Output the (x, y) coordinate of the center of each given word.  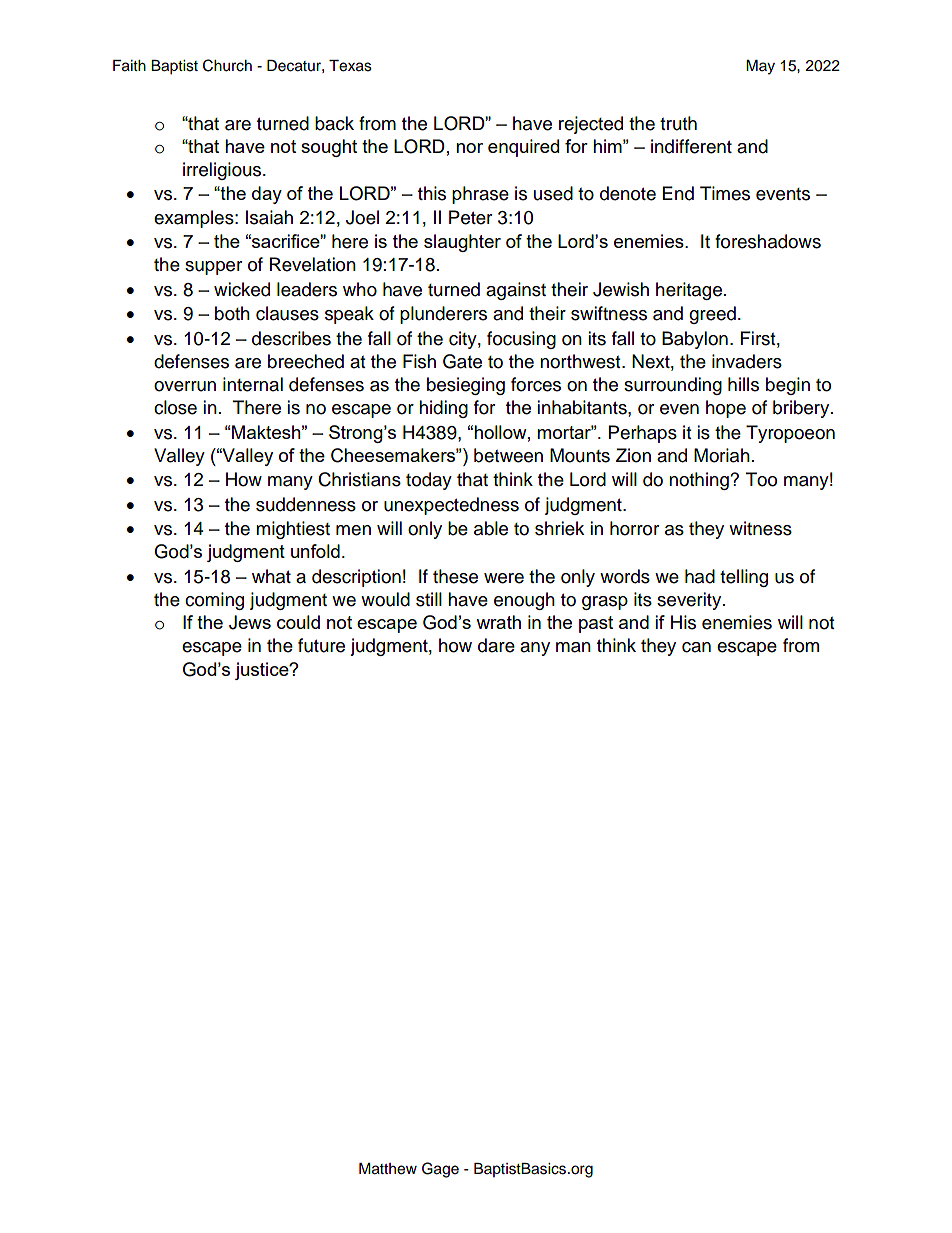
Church (227, 65)
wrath (498, 622)
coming (214, 601)
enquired (523, 148)
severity (690, 601)
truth (678, 123)
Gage (440, 1170)
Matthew (388, 1169)
